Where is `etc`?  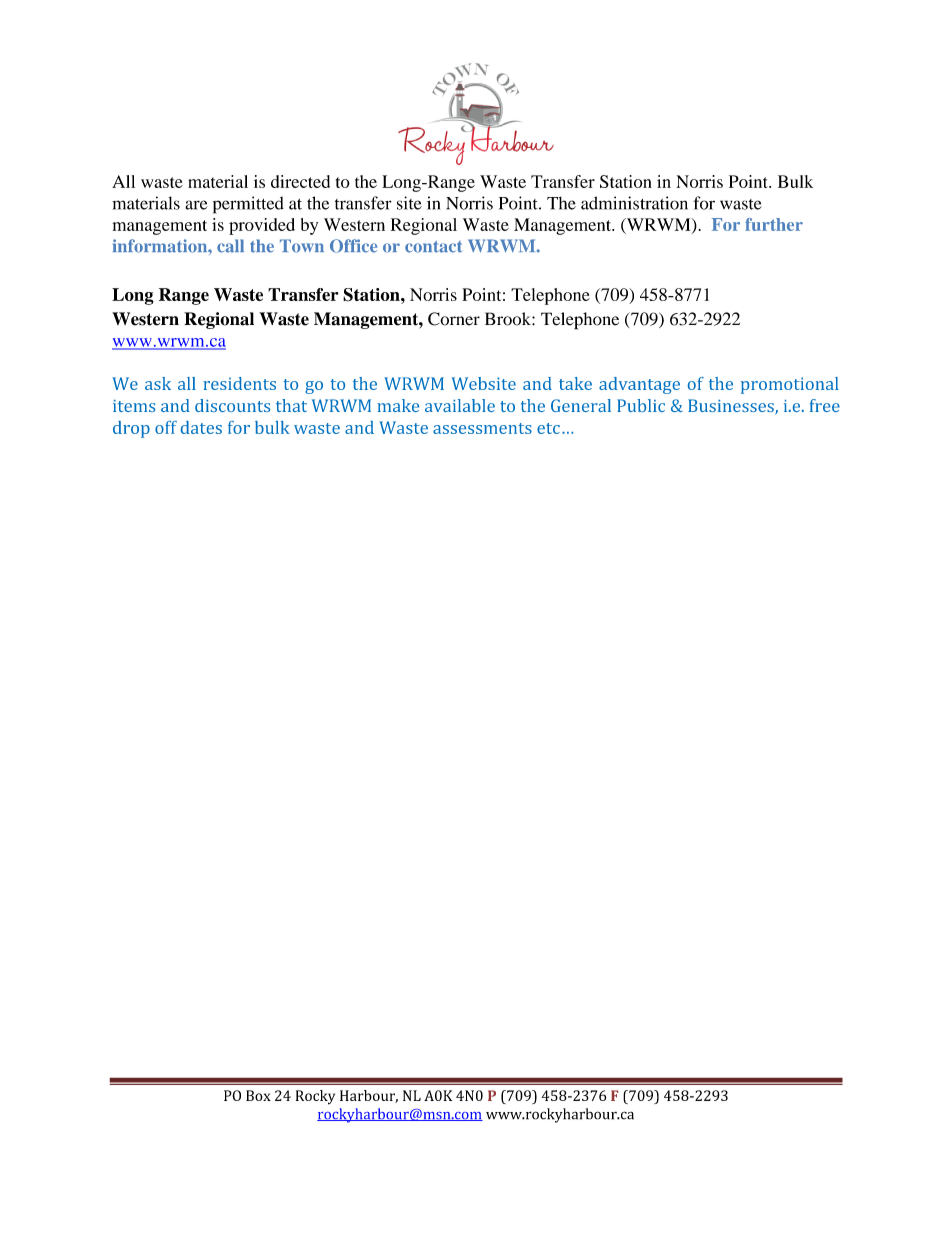
etc is located at coordinates (548, 428).
